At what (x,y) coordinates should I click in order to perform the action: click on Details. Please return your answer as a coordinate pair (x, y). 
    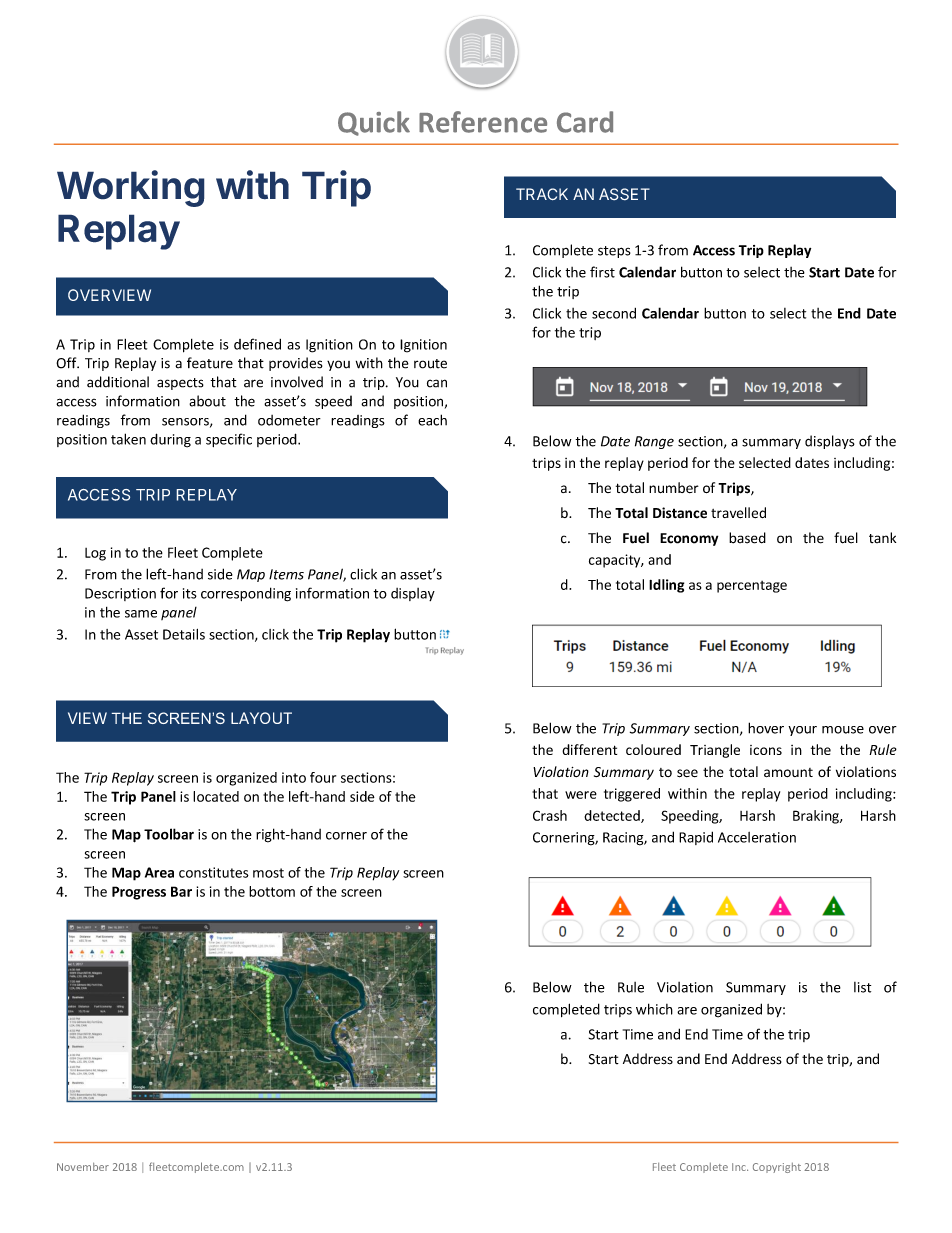
    Looking at the image, I should click on (184, 634).
